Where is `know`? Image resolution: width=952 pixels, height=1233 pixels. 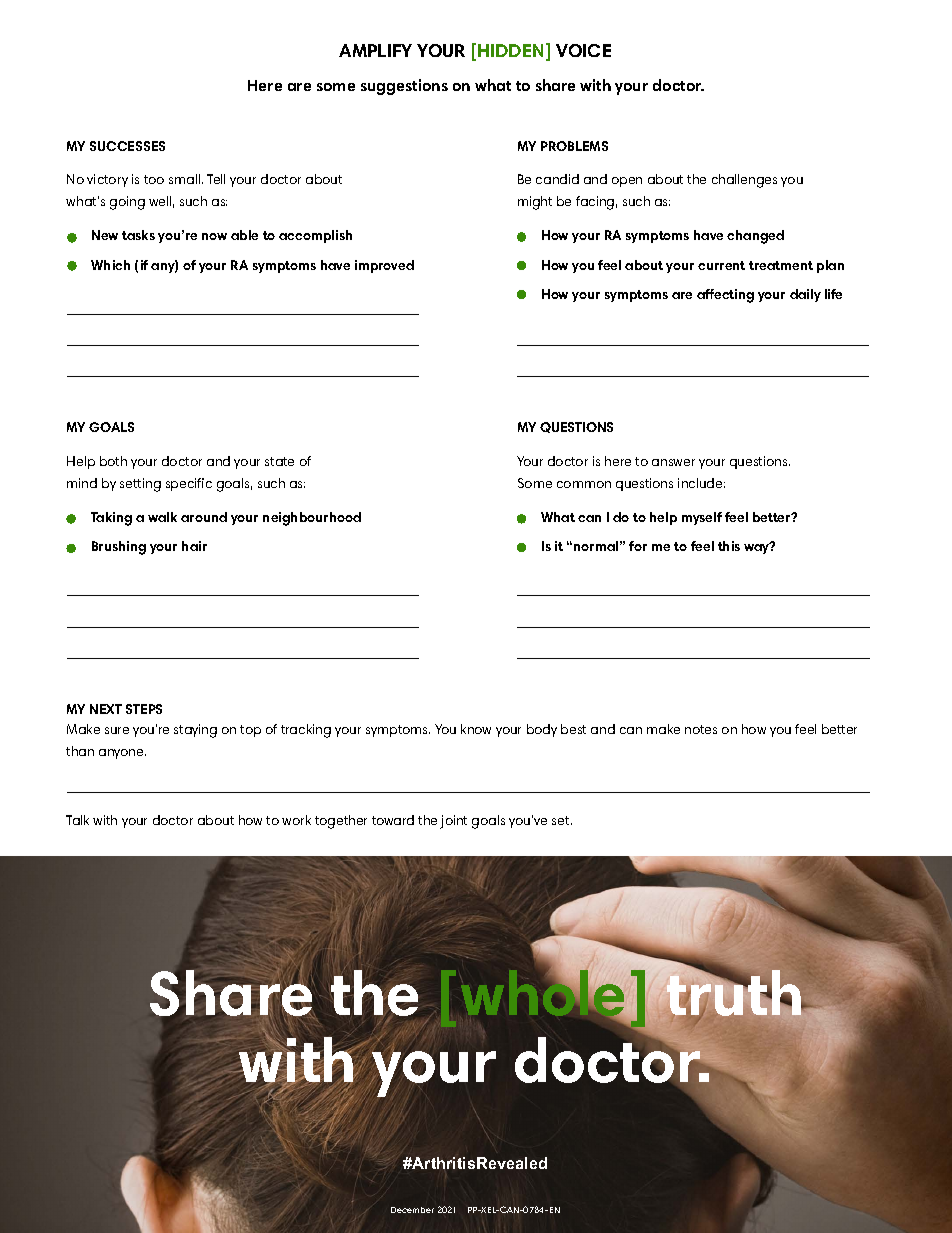
know is located at coordinates (476, 729).
